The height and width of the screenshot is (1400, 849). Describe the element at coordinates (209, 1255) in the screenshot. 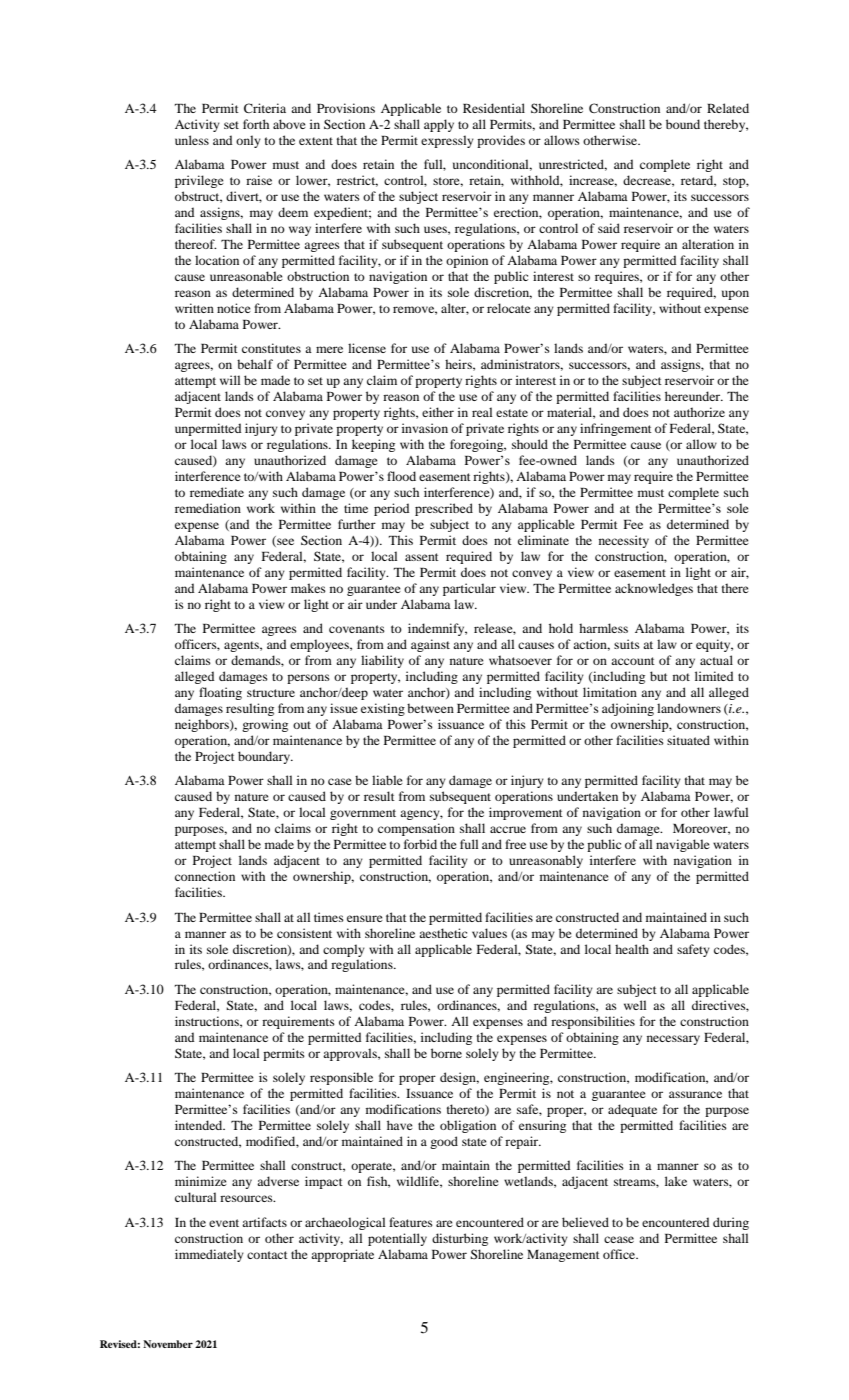

I see `immediately` at that location.
